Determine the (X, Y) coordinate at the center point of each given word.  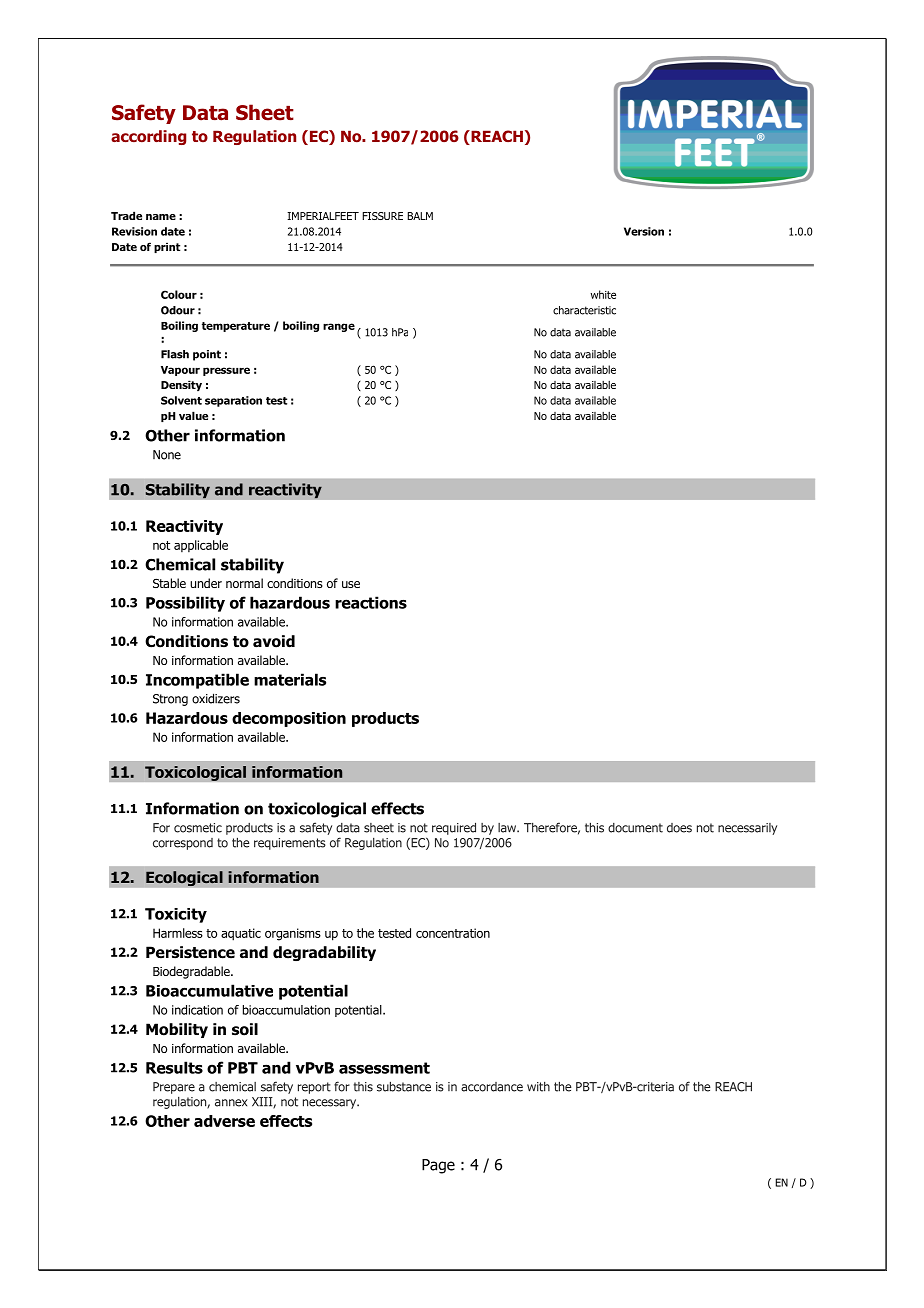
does (679, 828)
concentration (453, 933)
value (193, 415)
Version (644, 231)
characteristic (584, 310)
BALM (420, 216)
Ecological (184, 878)
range (339, 327)
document (635, 828)
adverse (224, 1121)
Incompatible (197, 681)
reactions (371, 602)
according (148, 137)
